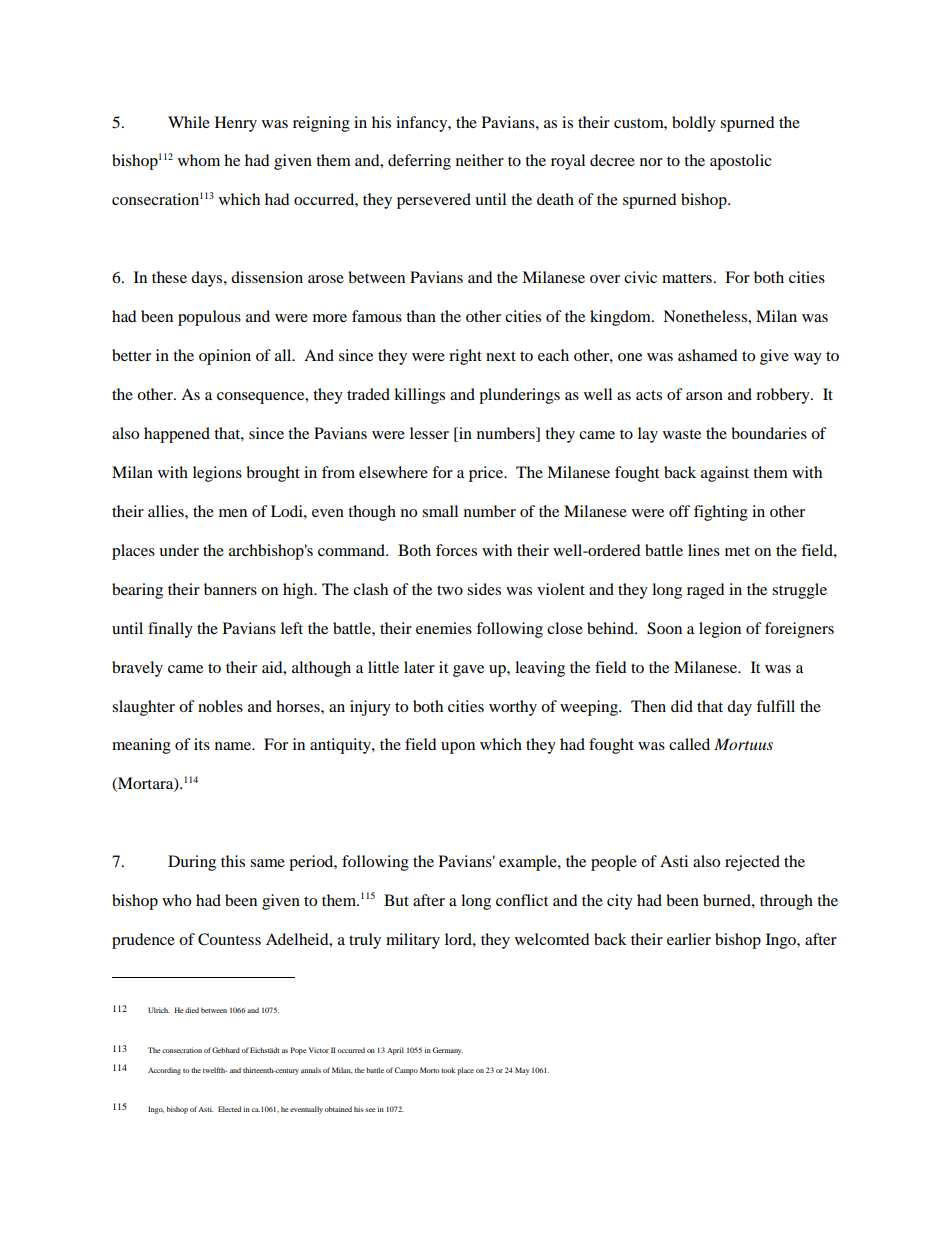  I want to click on took, so click(448, 1070).
